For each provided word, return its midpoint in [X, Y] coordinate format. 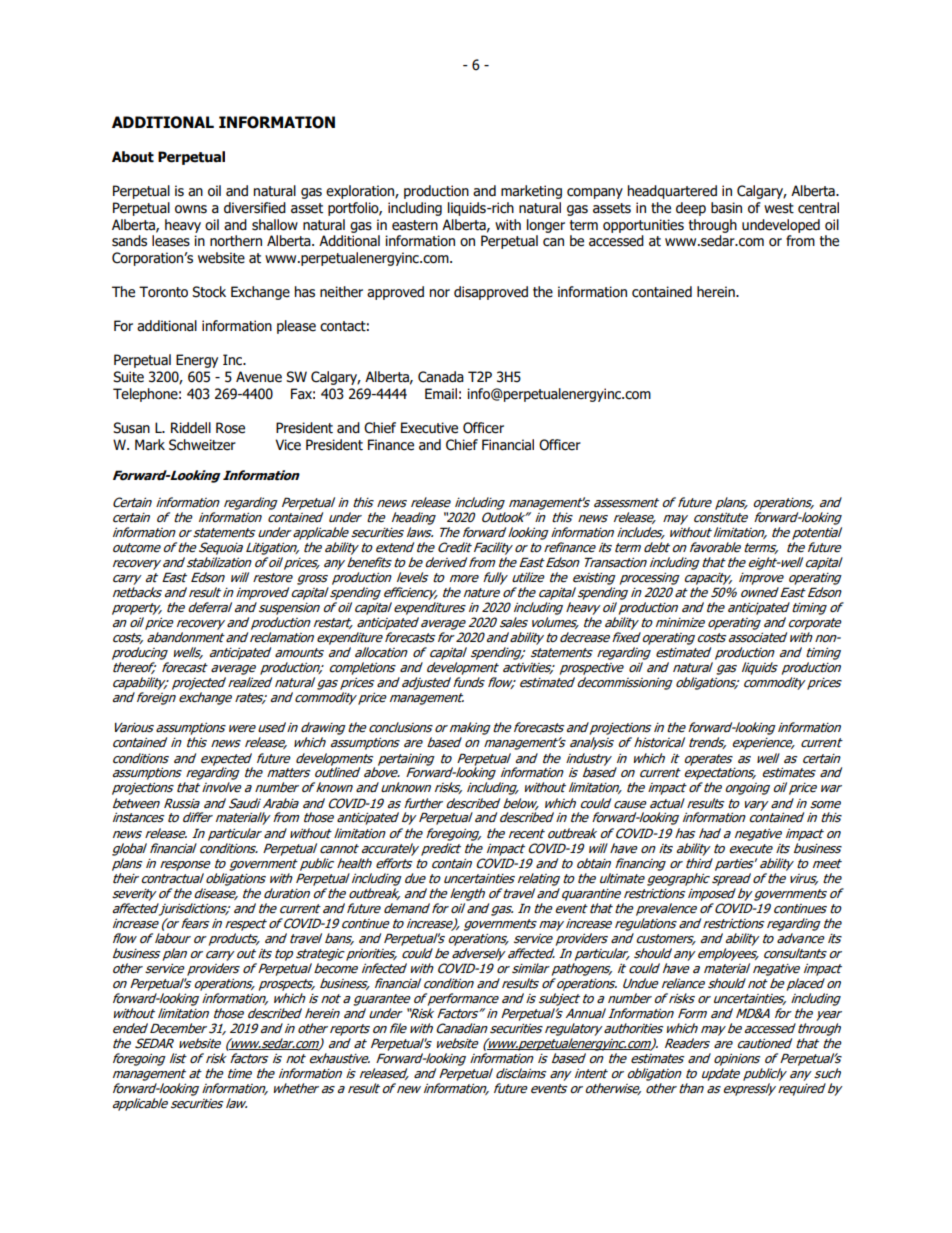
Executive [429, 428]
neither [341, 292]
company [595, 193]
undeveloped [781, 226]
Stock [209, 292]
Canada [441, 377]
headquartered [672, 192]
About [133, 157]
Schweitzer [202, 445]
